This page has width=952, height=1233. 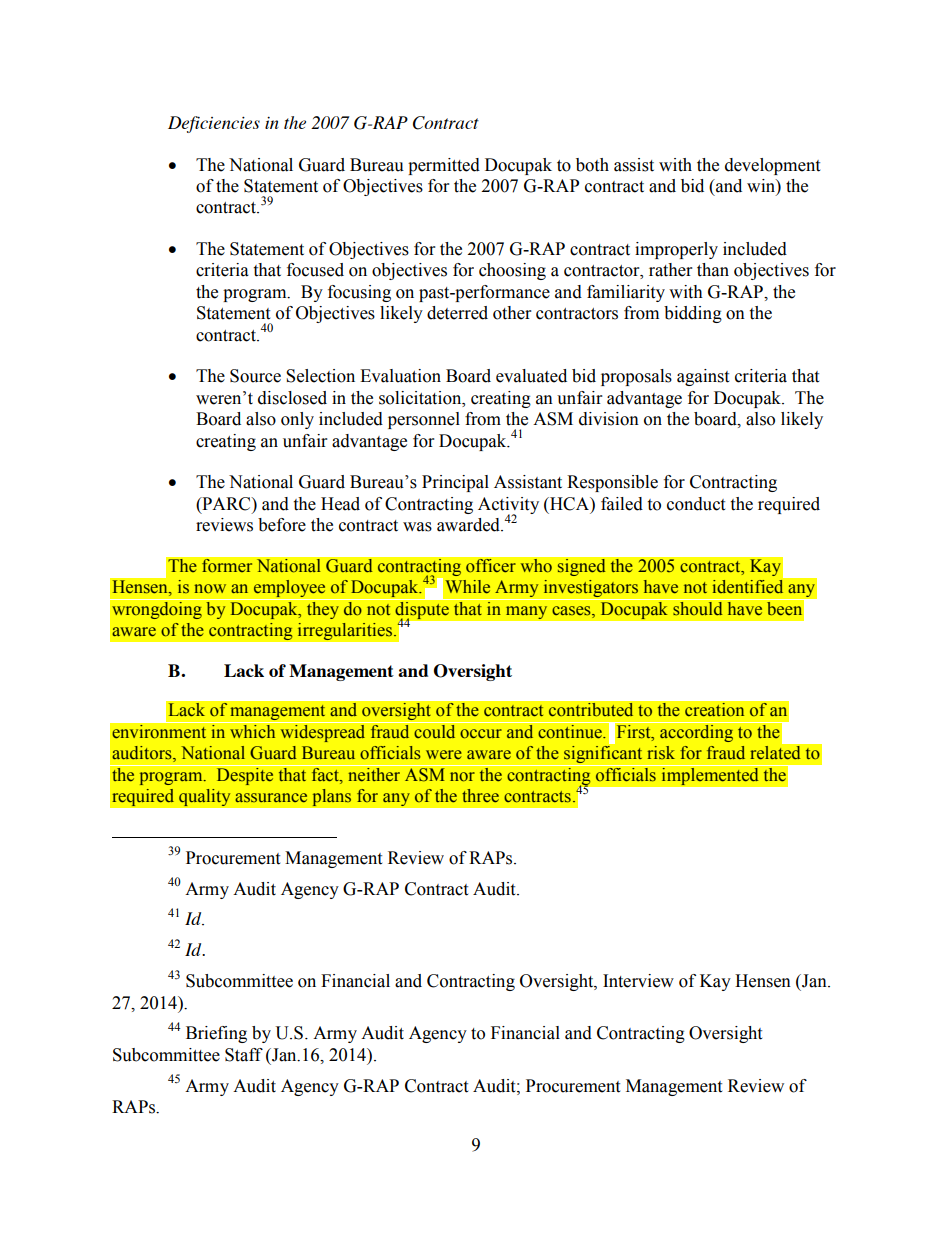 I want to click on Source, so click(x=255, y=376).
